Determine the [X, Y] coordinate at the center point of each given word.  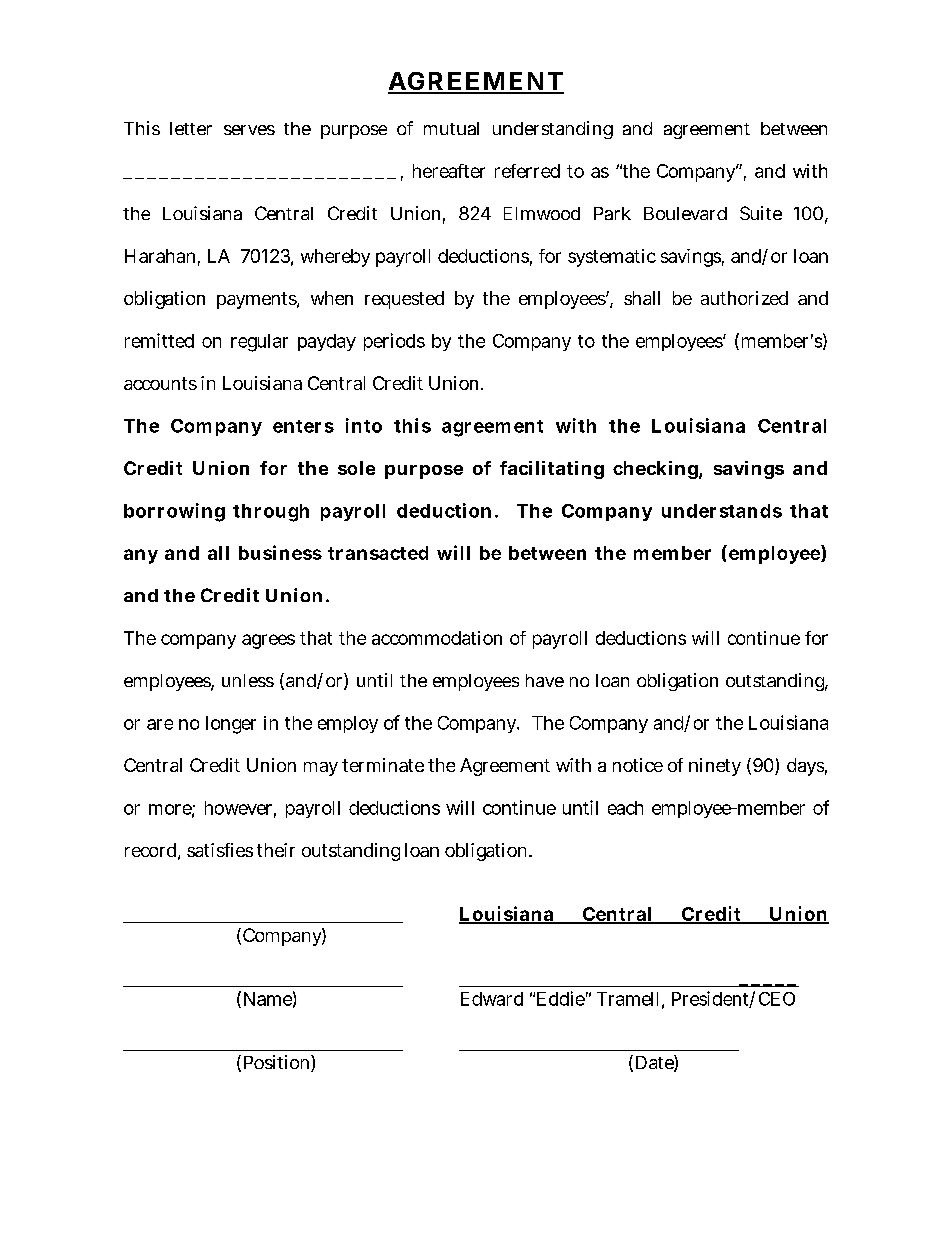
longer [231, 725]
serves [249, 130]
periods [394, 342]
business [280, 552]
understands [722, 511]
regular [259, 343]
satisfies [220, 850]
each [625, 808]
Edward [492, 999]
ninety [715, 767]
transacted [378, 553]
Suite [761, 213]
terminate [383, 765]
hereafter [449, 171]
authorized [744, 298]
